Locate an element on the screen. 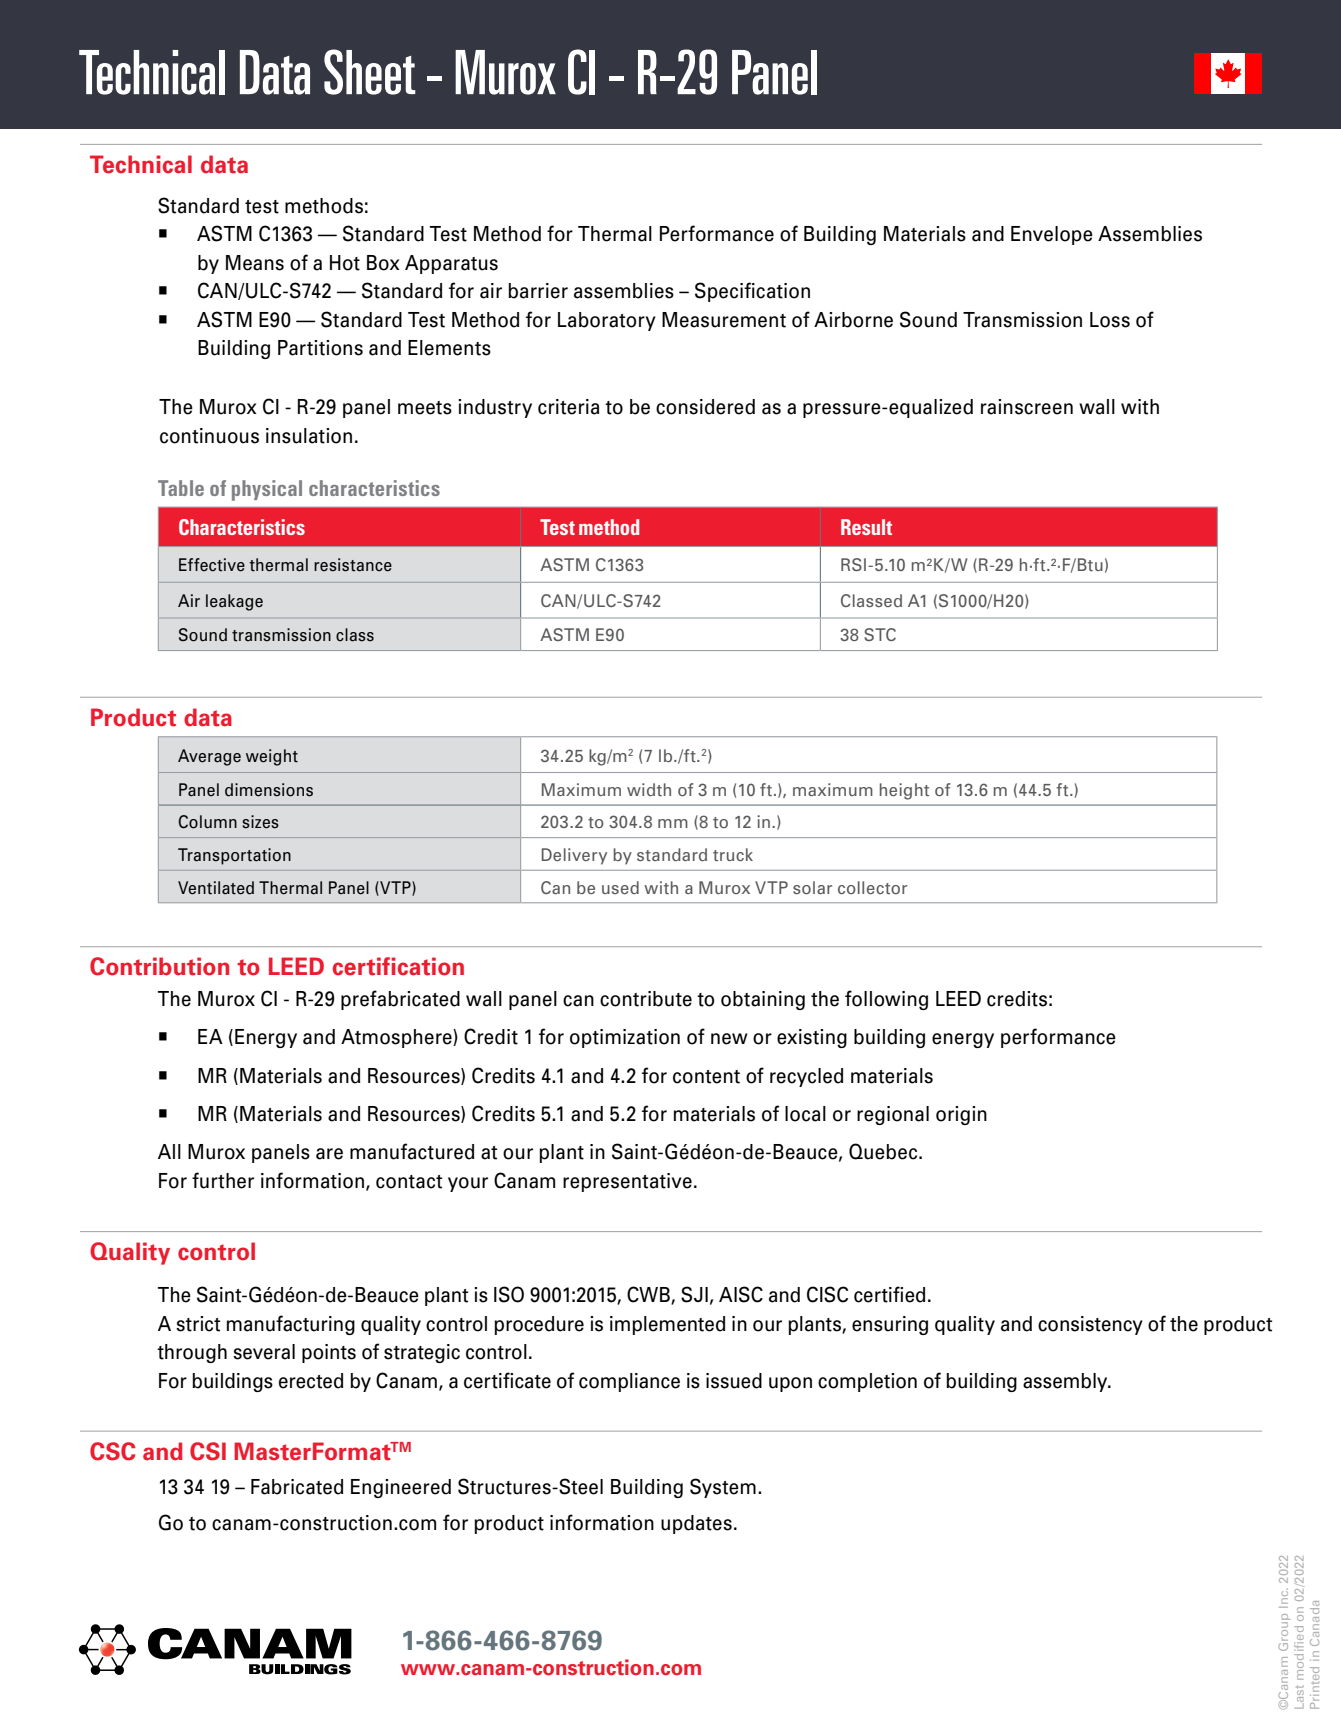  Sheet is located at coordinates (370, 72).
